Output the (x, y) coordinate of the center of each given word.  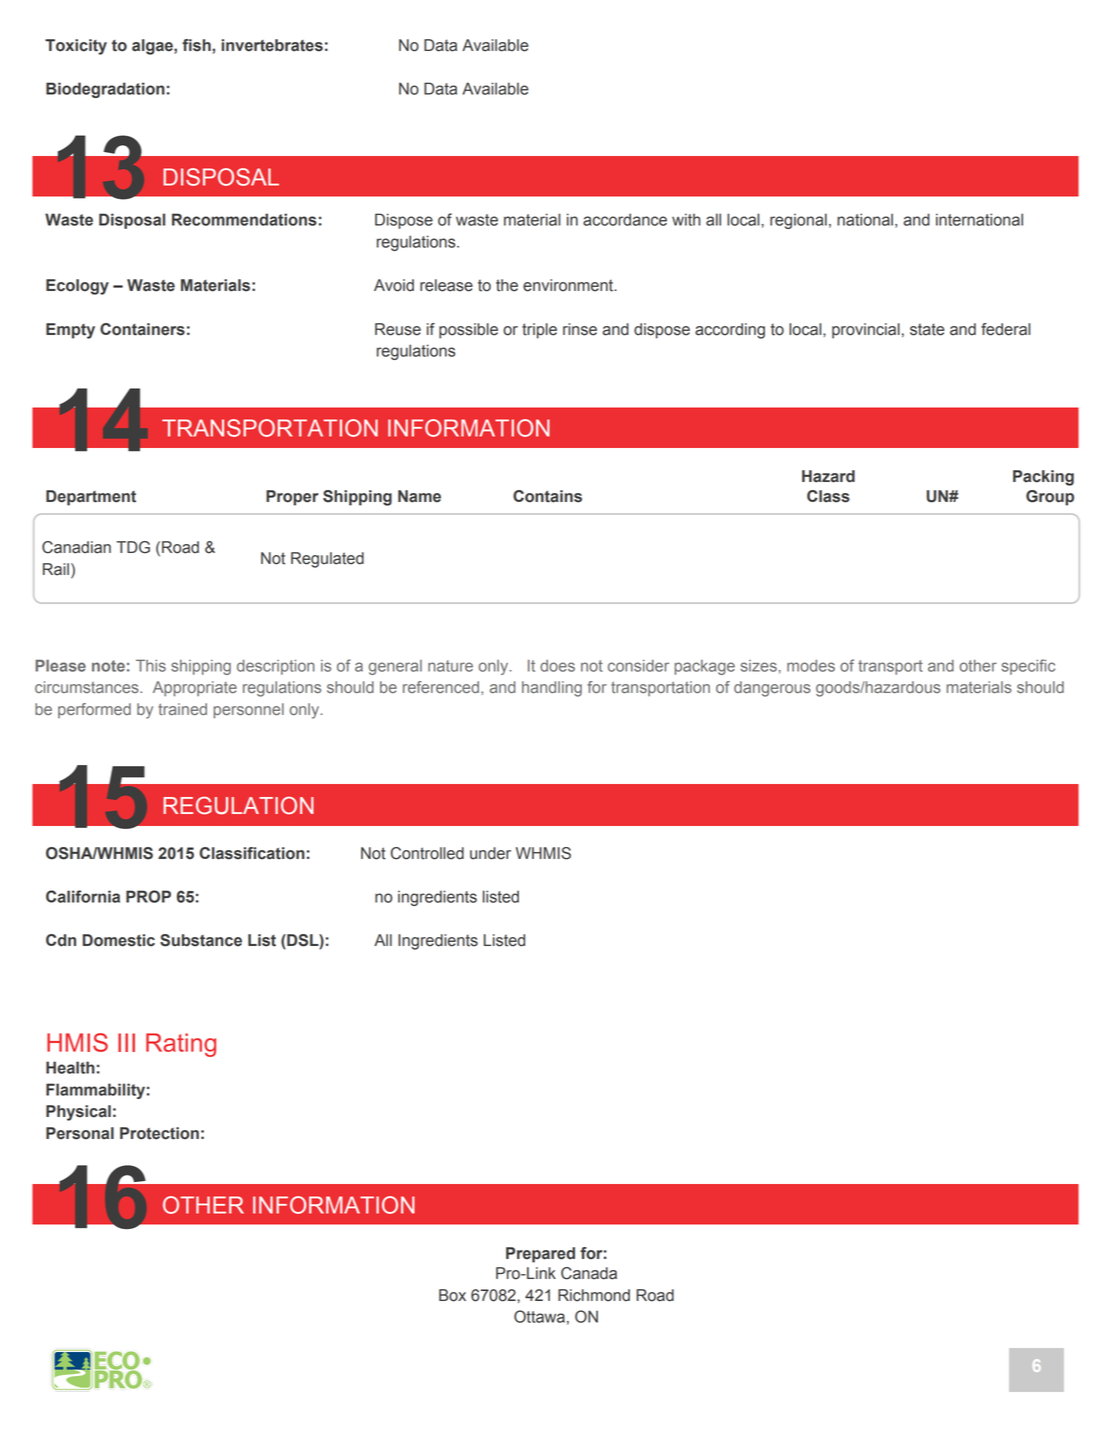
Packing (1043, 478)
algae (153, 47)
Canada (589, 1273)
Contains (547, 496)
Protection (159, 1133)
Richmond (594, 1295)
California (83, 896)
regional (798, 221)
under (490, 853)
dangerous (772, 689)
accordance (625, 219)
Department (91, 498)
